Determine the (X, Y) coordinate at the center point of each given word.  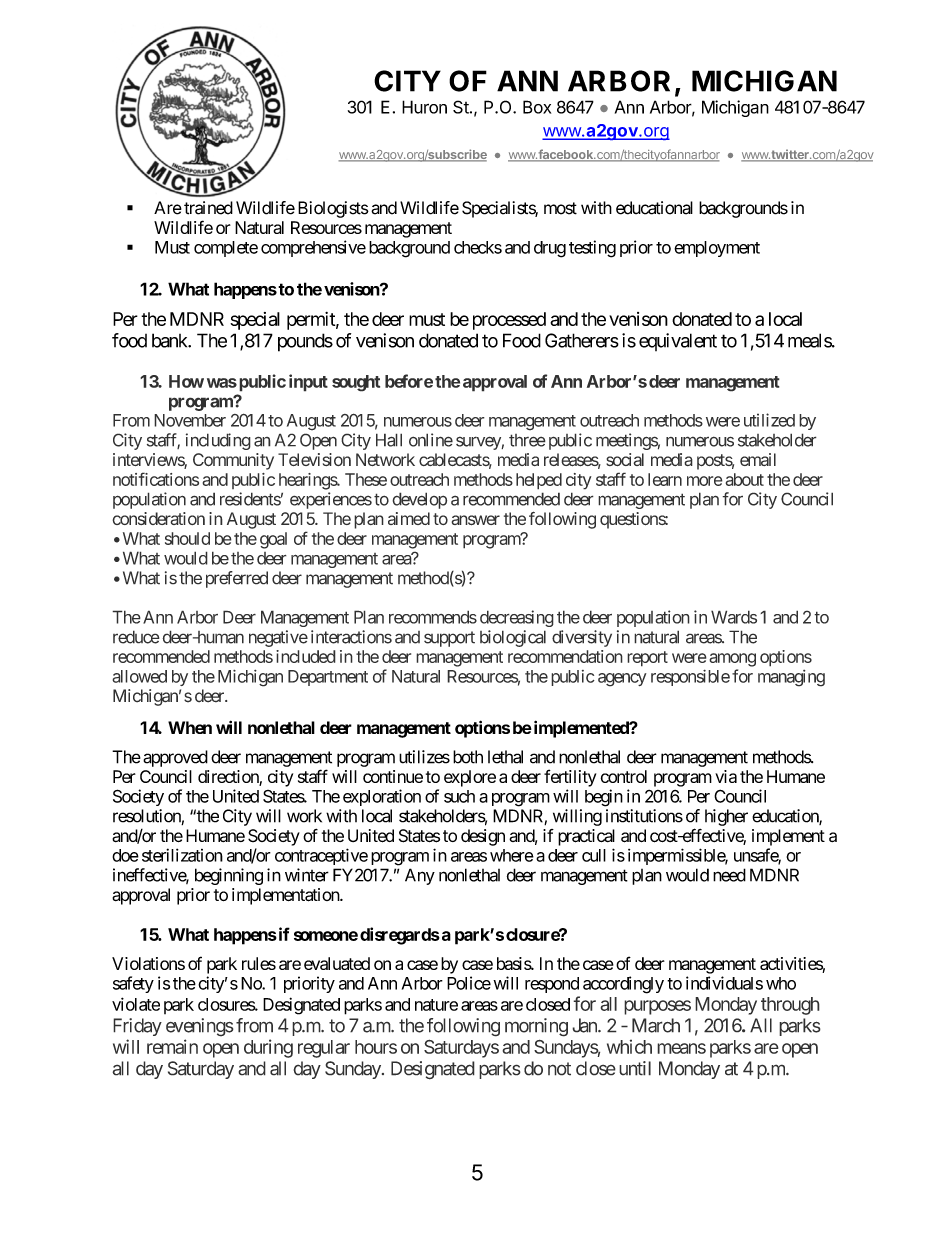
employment (717, 249)
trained (208, 208)
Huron (424, 107)
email (758, 459)
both (468, 757)
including (218, 441)
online (431, 440)
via (726, 776)
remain (172, 1046)
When (190, 727)
